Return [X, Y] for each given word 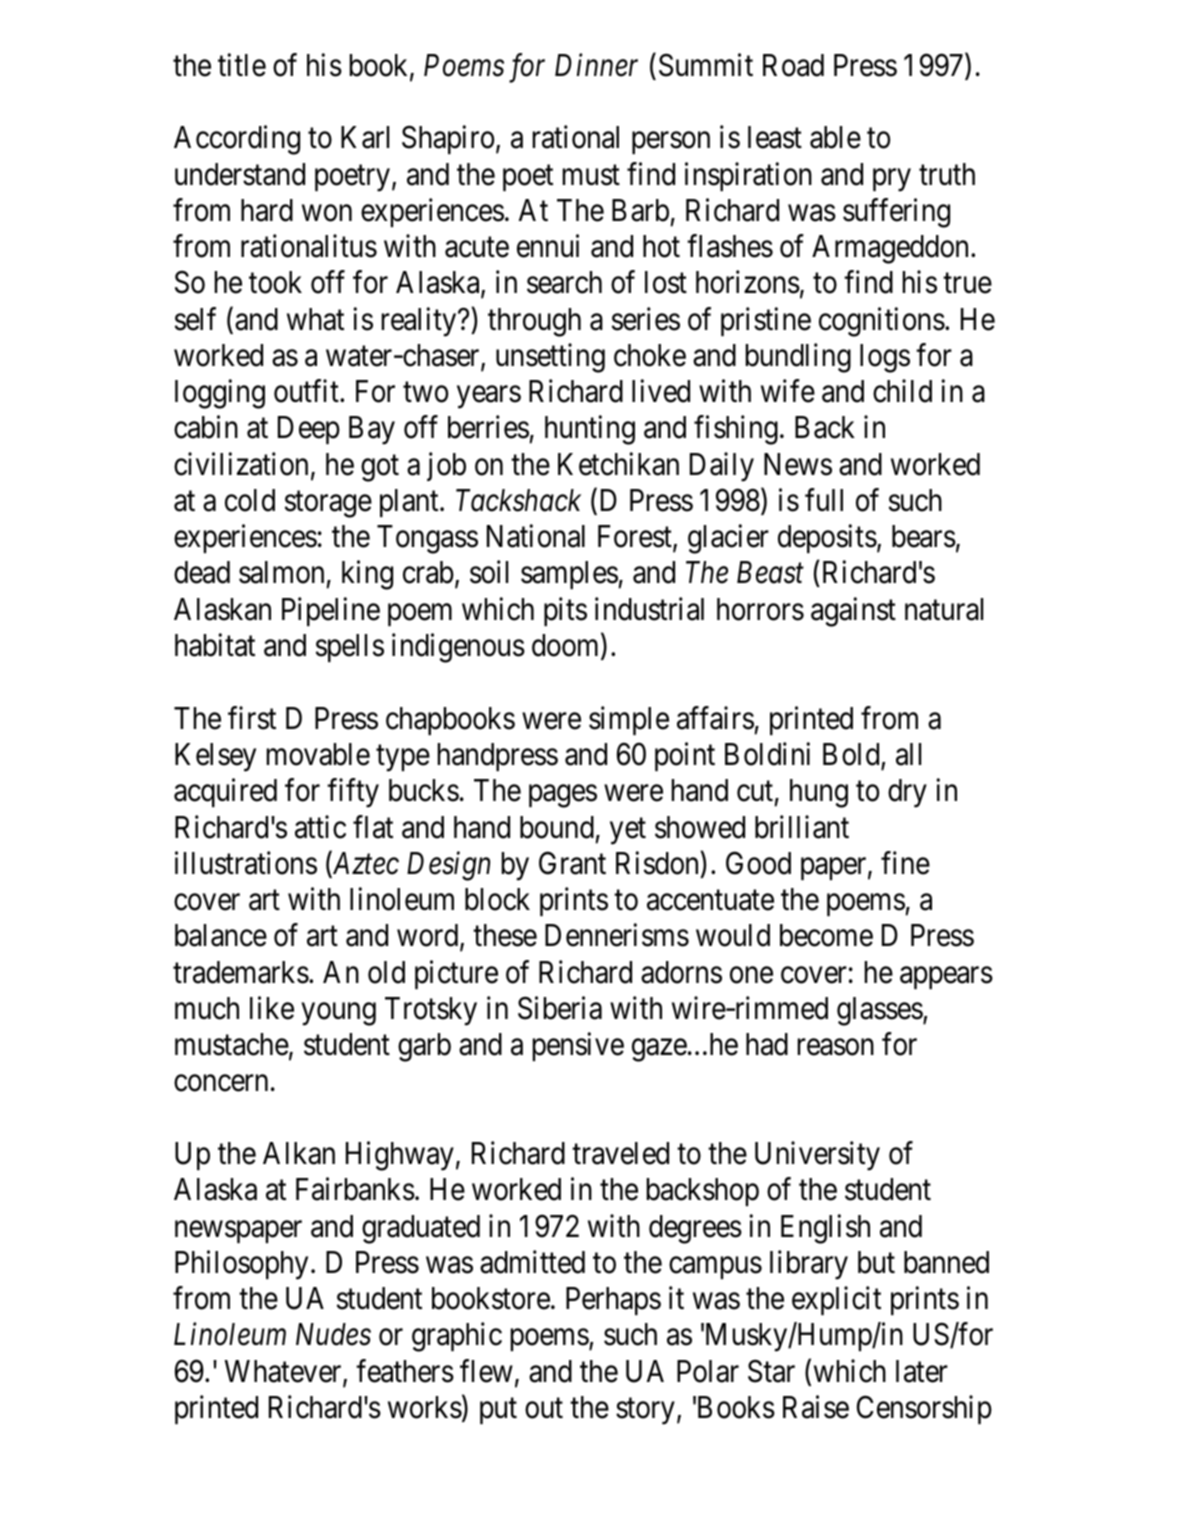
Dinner [596, 65]
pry [892, 180]
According [237, 140]
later [922, 1371]
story [645, 1412]
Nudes [333, 1334]
